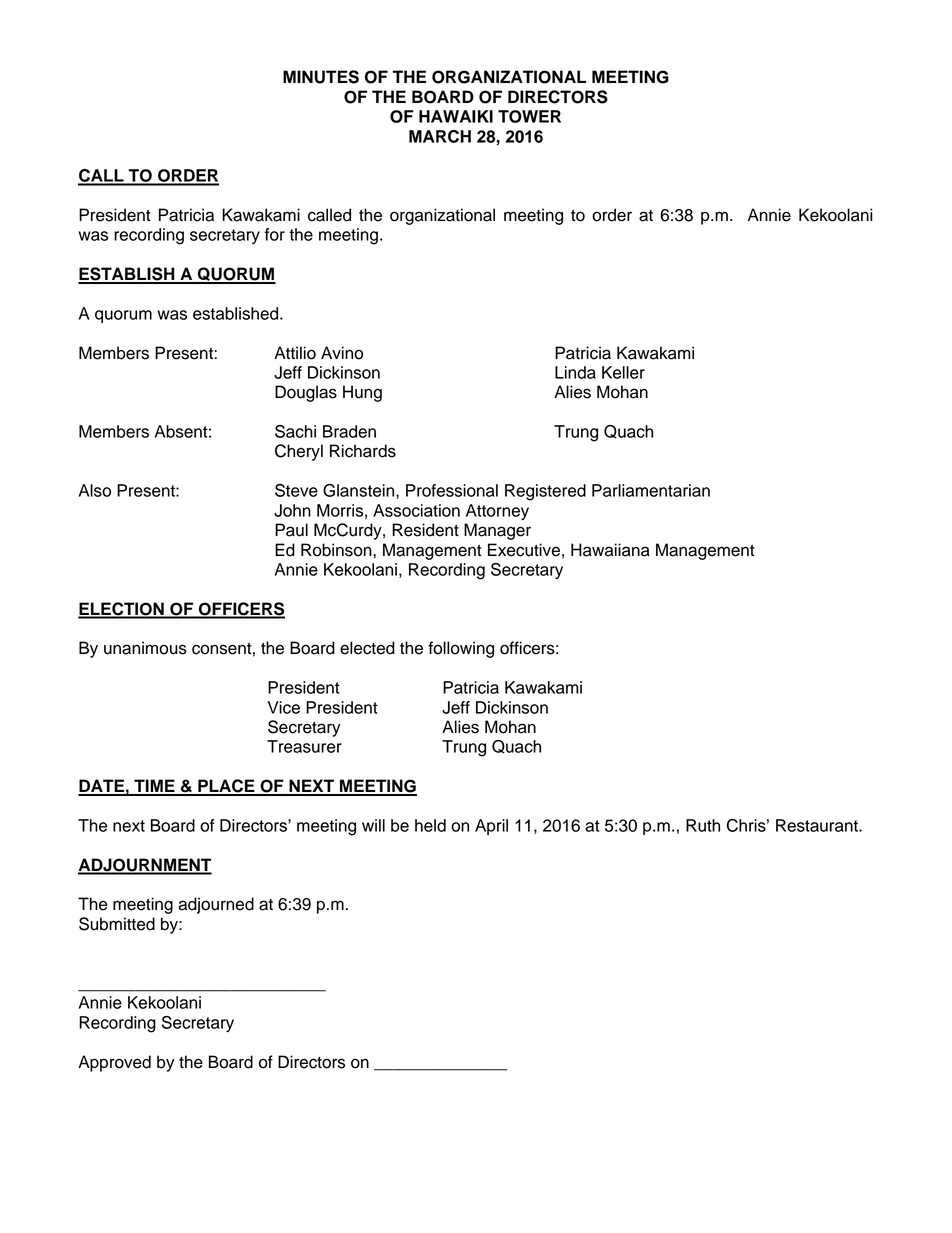 The height and width of the image is (1233, 952). Describe the element at coordinates (122, 610) in the image. I see `ELECTION` at that location.
